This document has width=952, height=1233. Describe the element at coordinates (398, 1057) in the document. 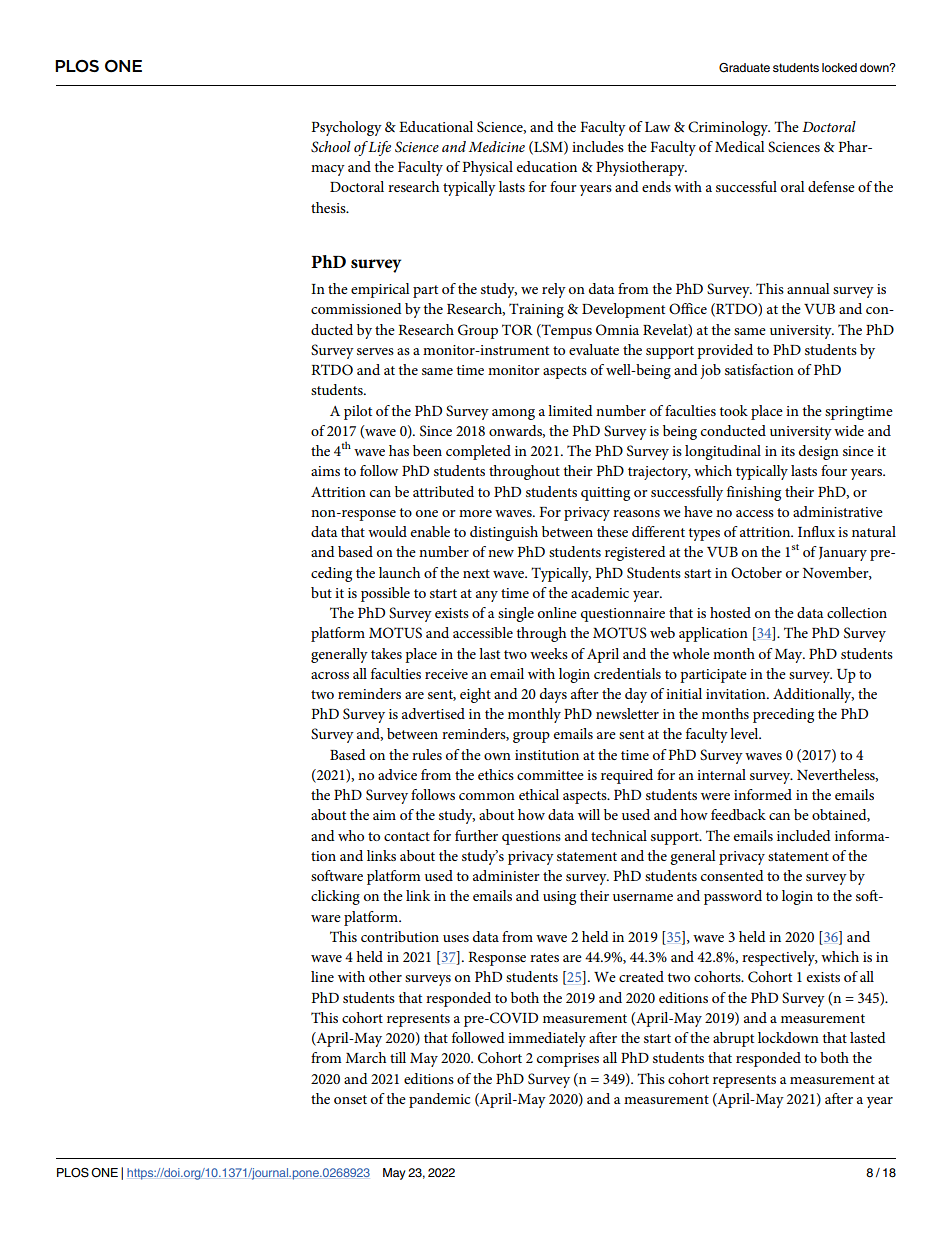

I see `till` at that location.
